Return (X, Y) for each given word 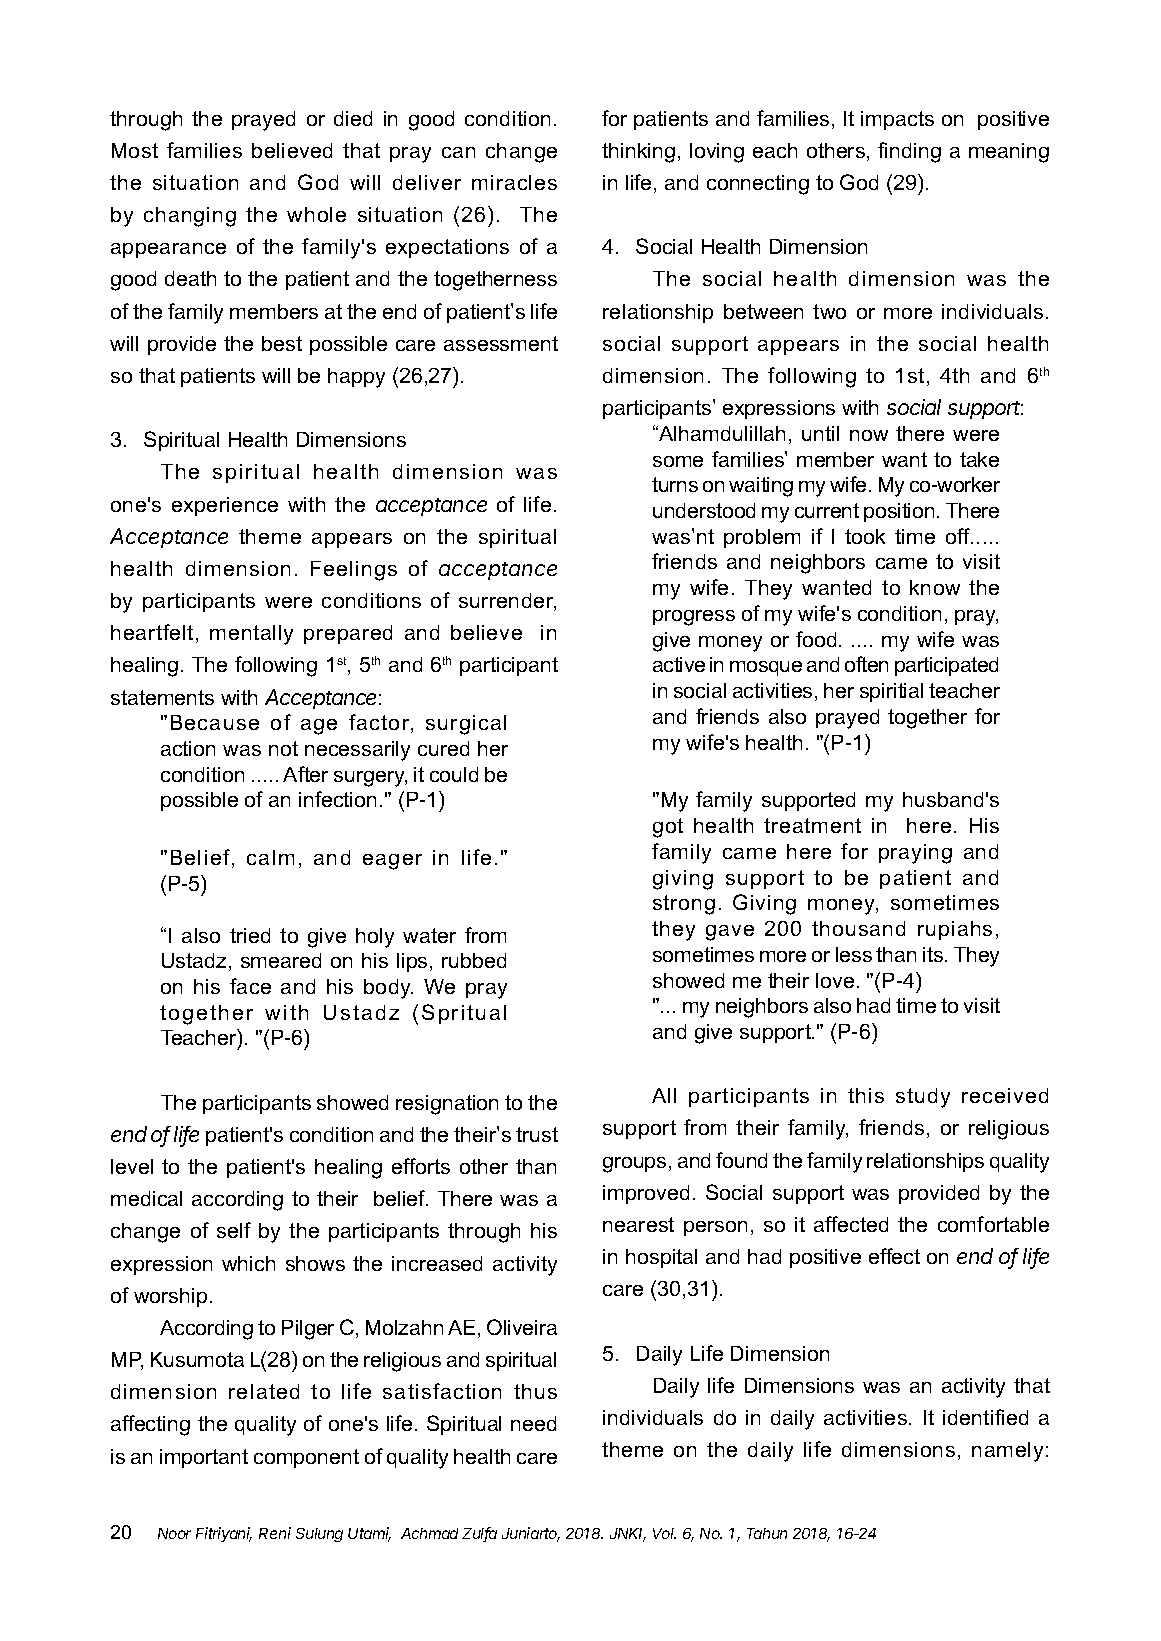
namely (1007, 1452)
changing (190, 217)
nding (915, 153)
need (533, 1423)
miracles (514, 182)
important (204, 1458)
